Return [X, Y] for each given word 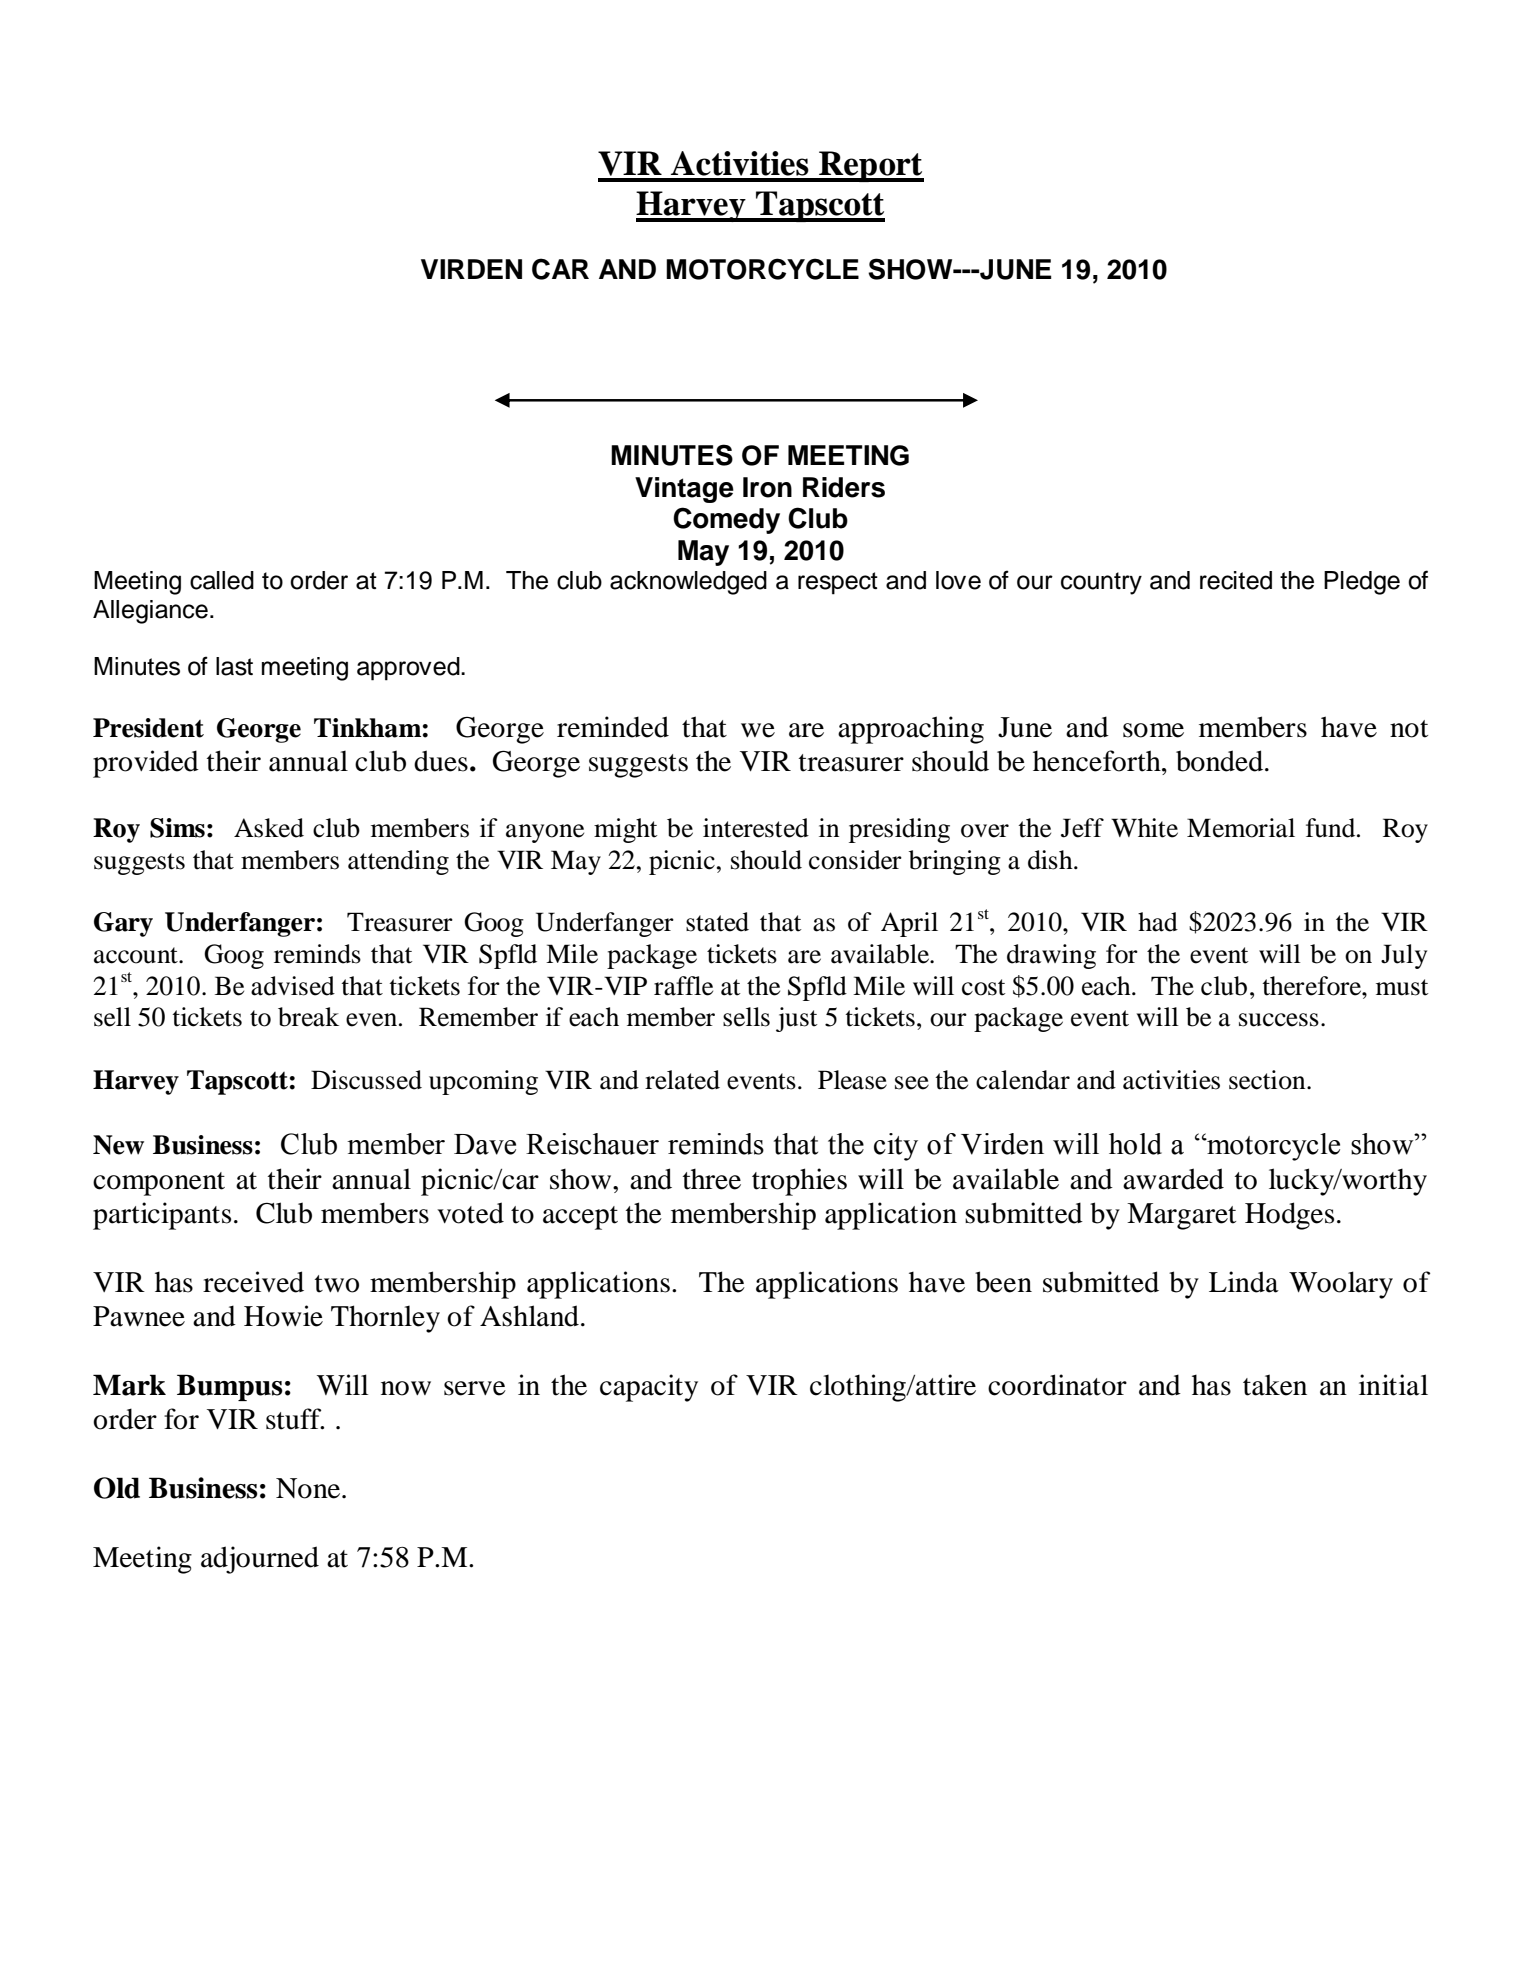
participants [162, 1216]
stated [717, 922]
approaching [911, 730]
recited [1236, 580]
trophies [799, 1182]
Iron [767, 487]
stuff [295, 1419]
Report [870, 166]
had [1158, 922]
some [1153, 730]
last [234, 666]
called [222, 580]
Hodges [1289, 1216]
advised [293, 986]
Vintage [684, 490]
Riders [844, 487]
